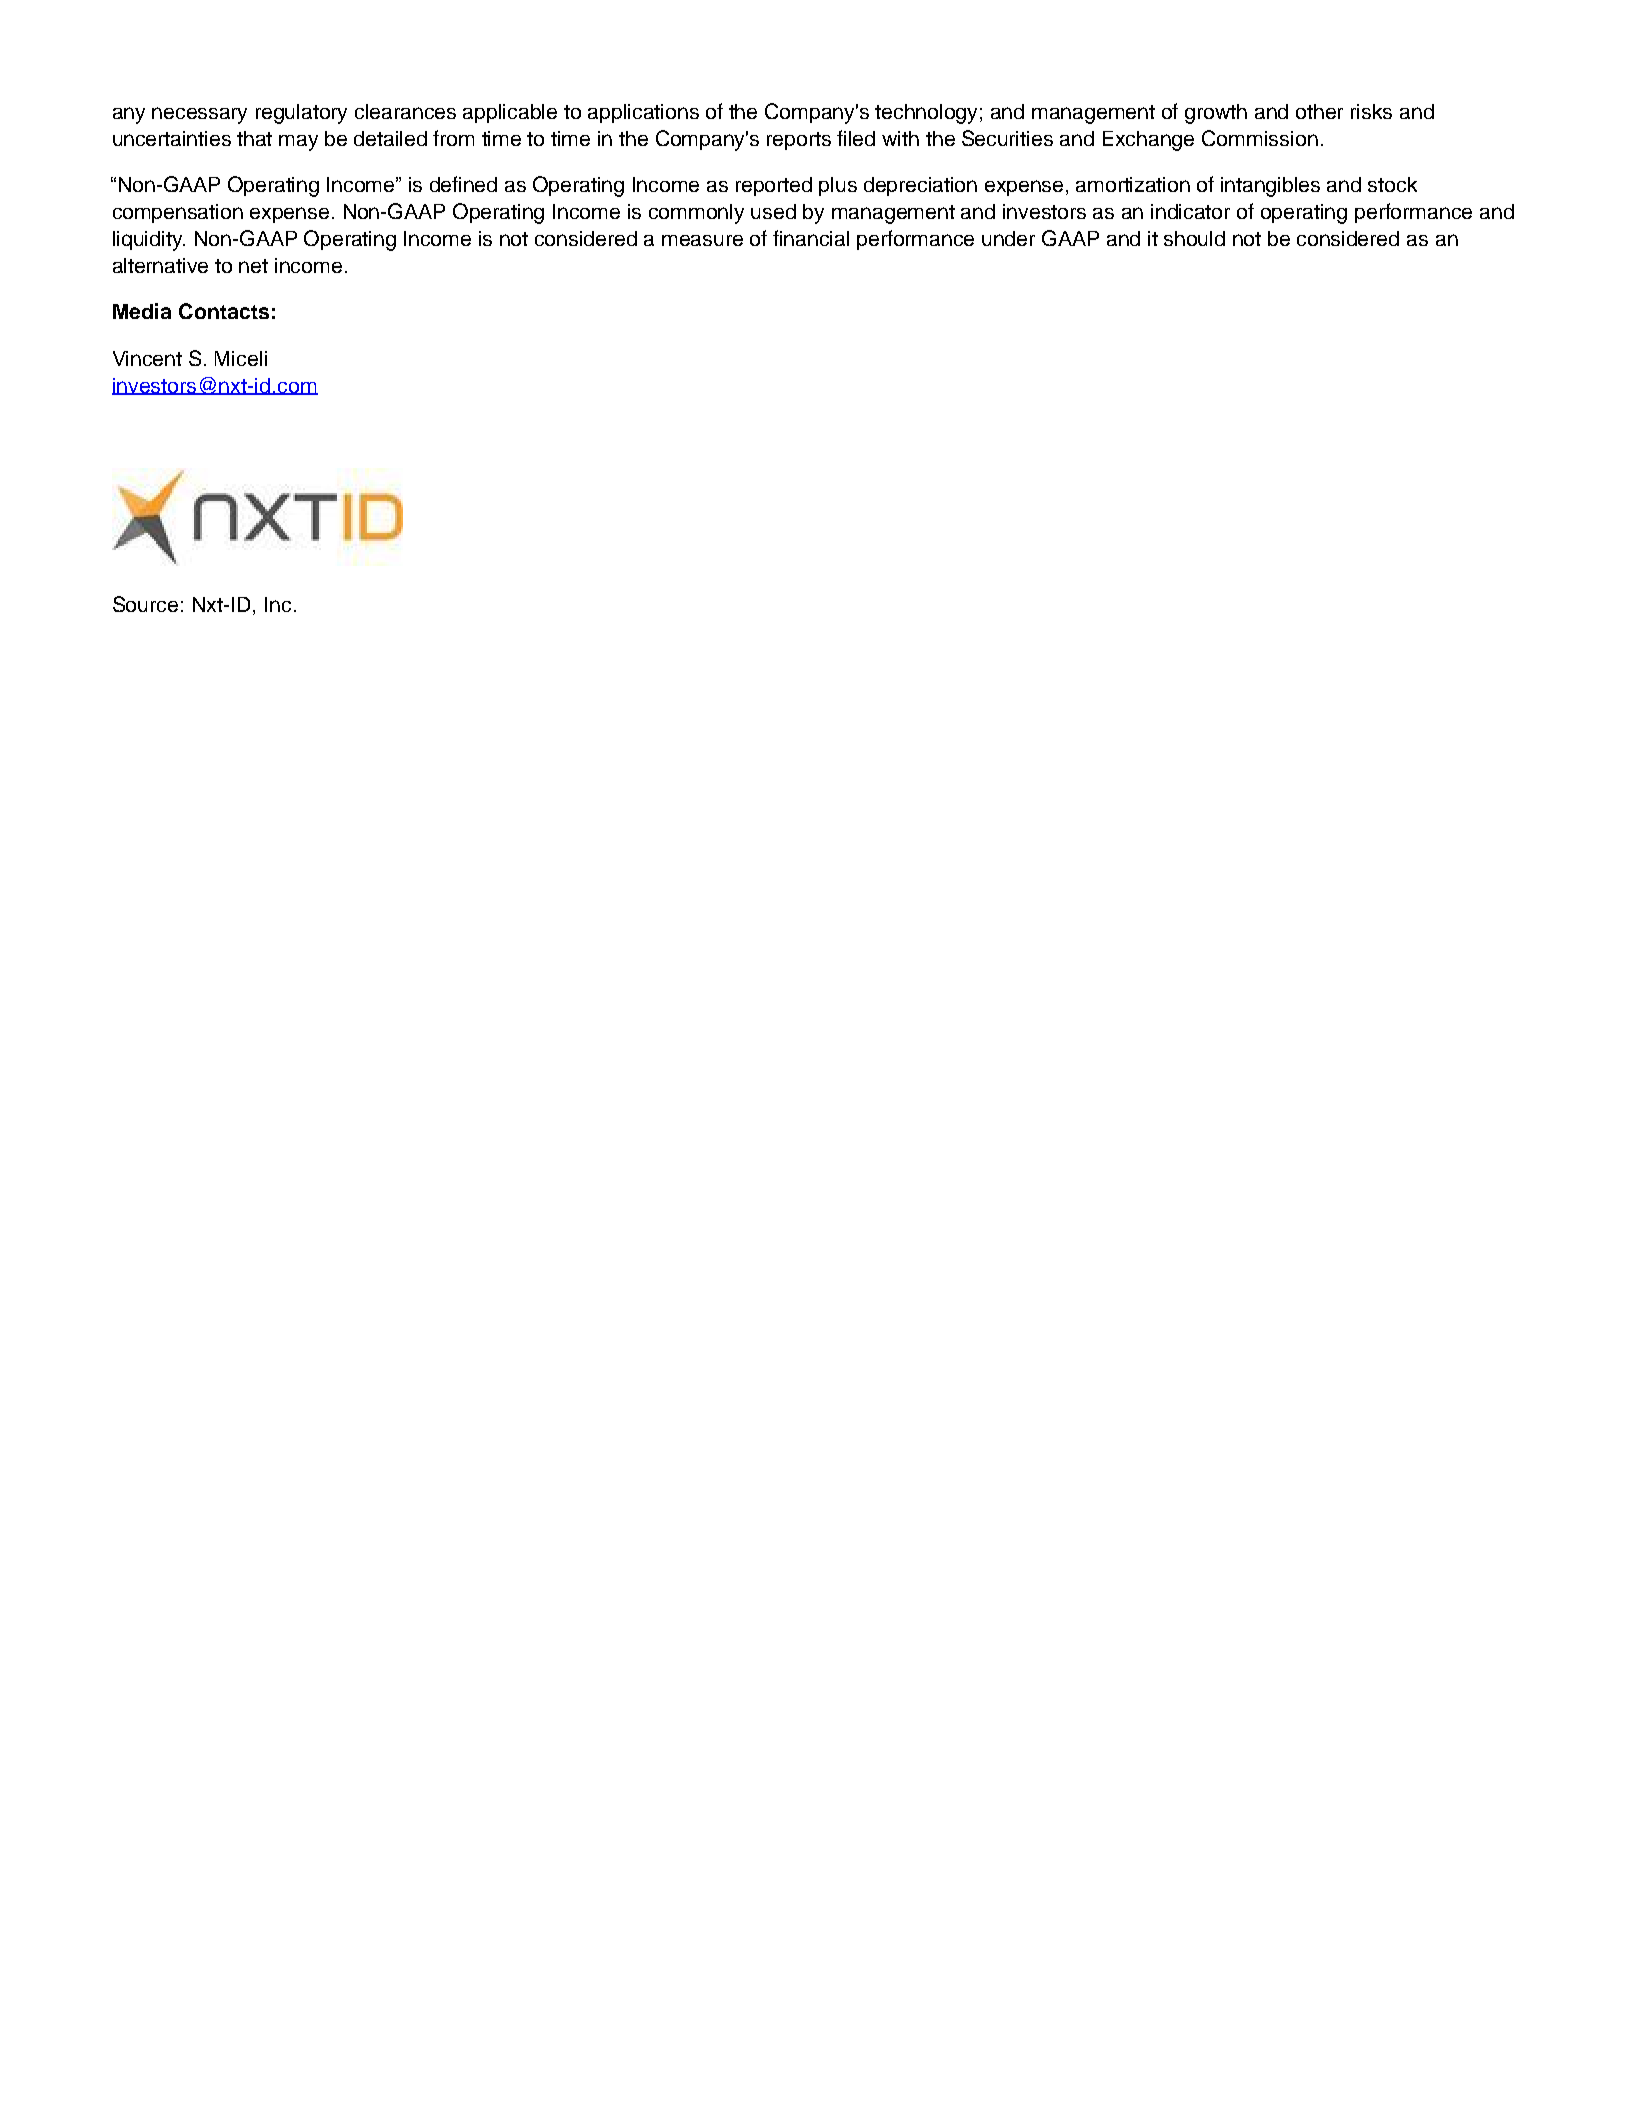 The image size is (1635, 2116). I want to click on reports, so click(799, 141).
